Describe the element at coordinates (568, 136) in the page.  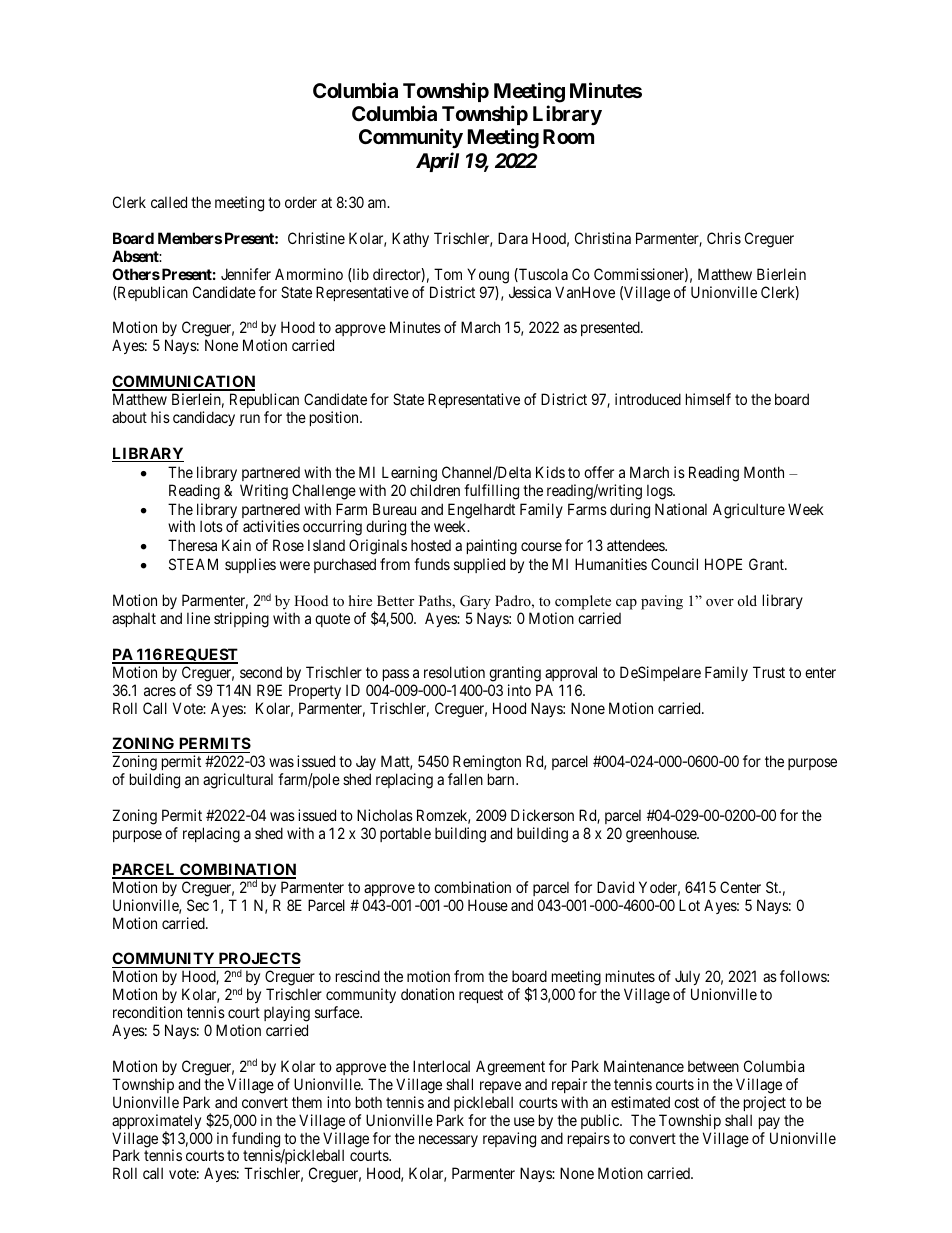
I see `Room` at that location.
